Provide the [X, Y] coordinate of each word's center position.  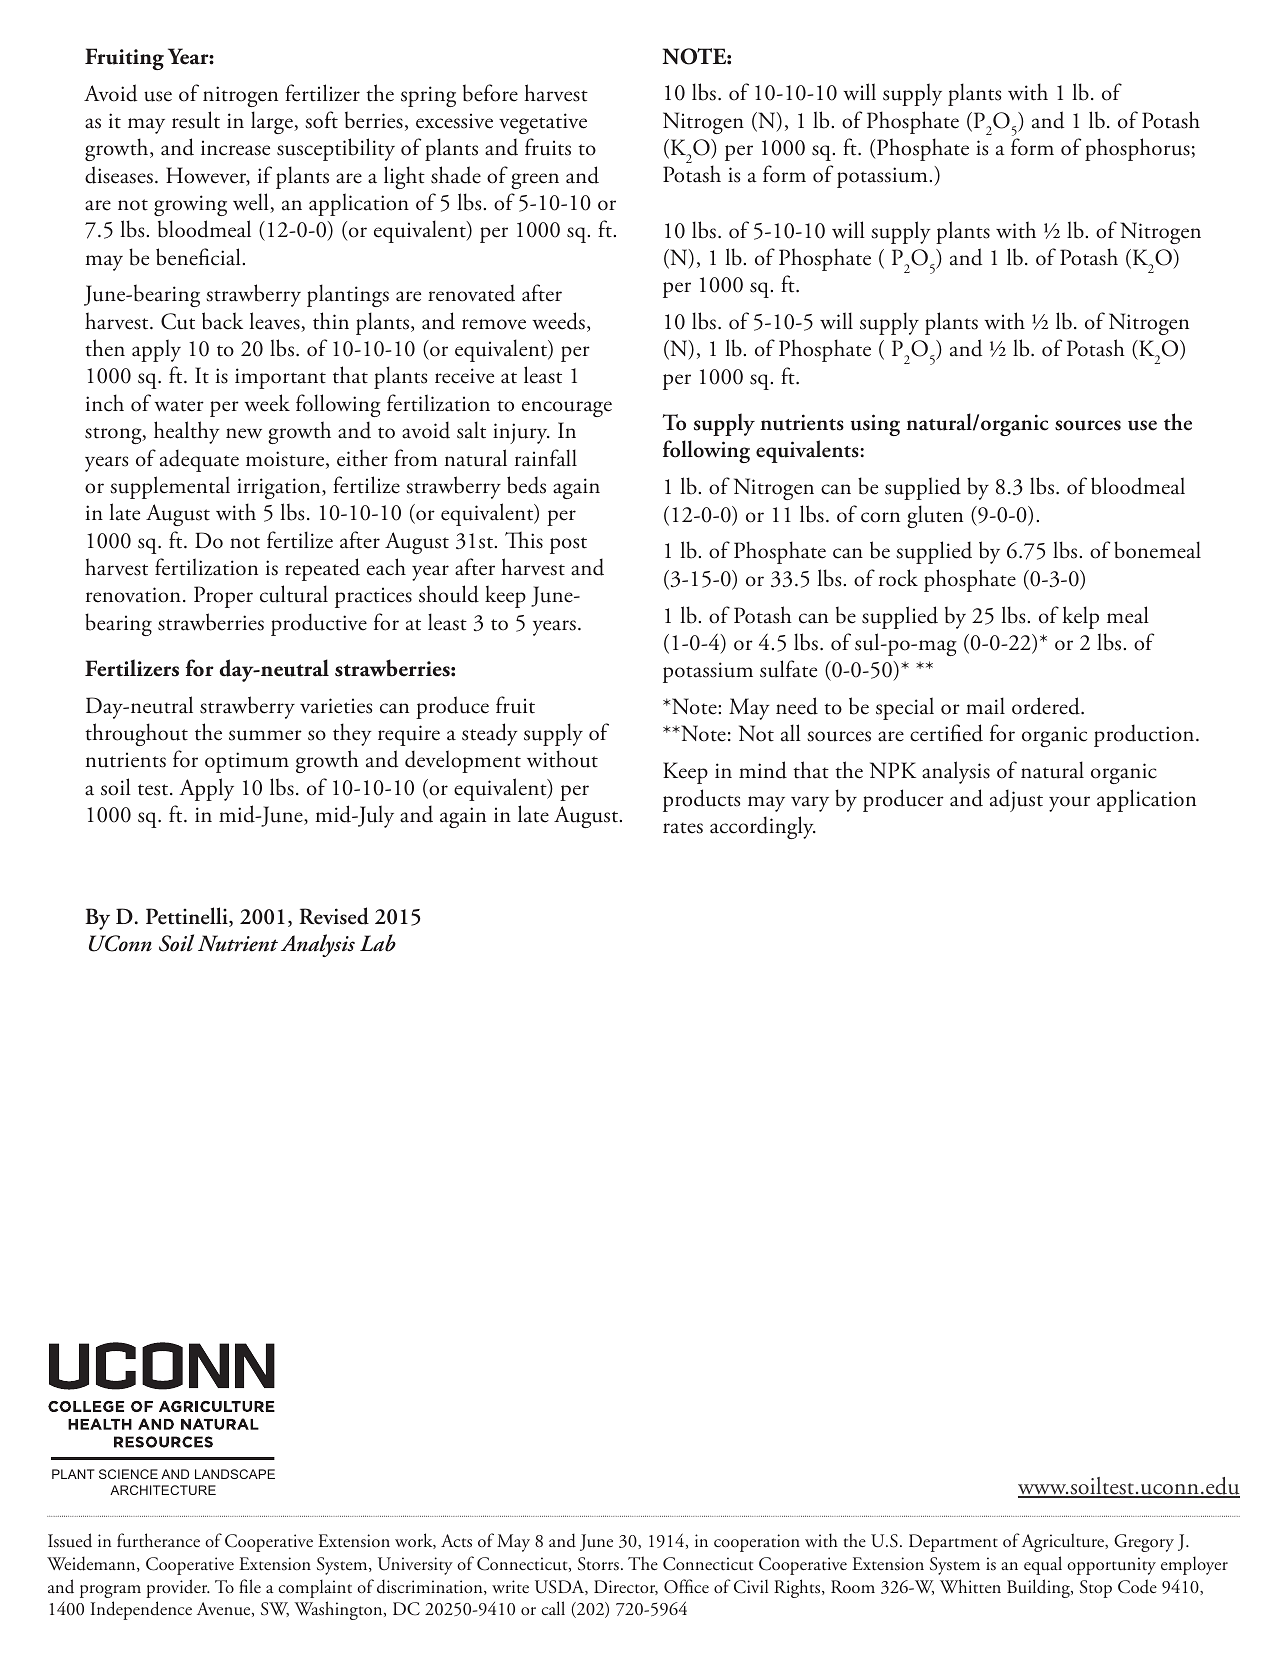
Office [686, 1586]
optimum [247, 762]
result [196, 120]
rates [683, 828]
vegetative [543, 123]
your [1069, 804]
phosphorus [1138, 149]
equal [1043, 1565]
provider [178, 1588]
